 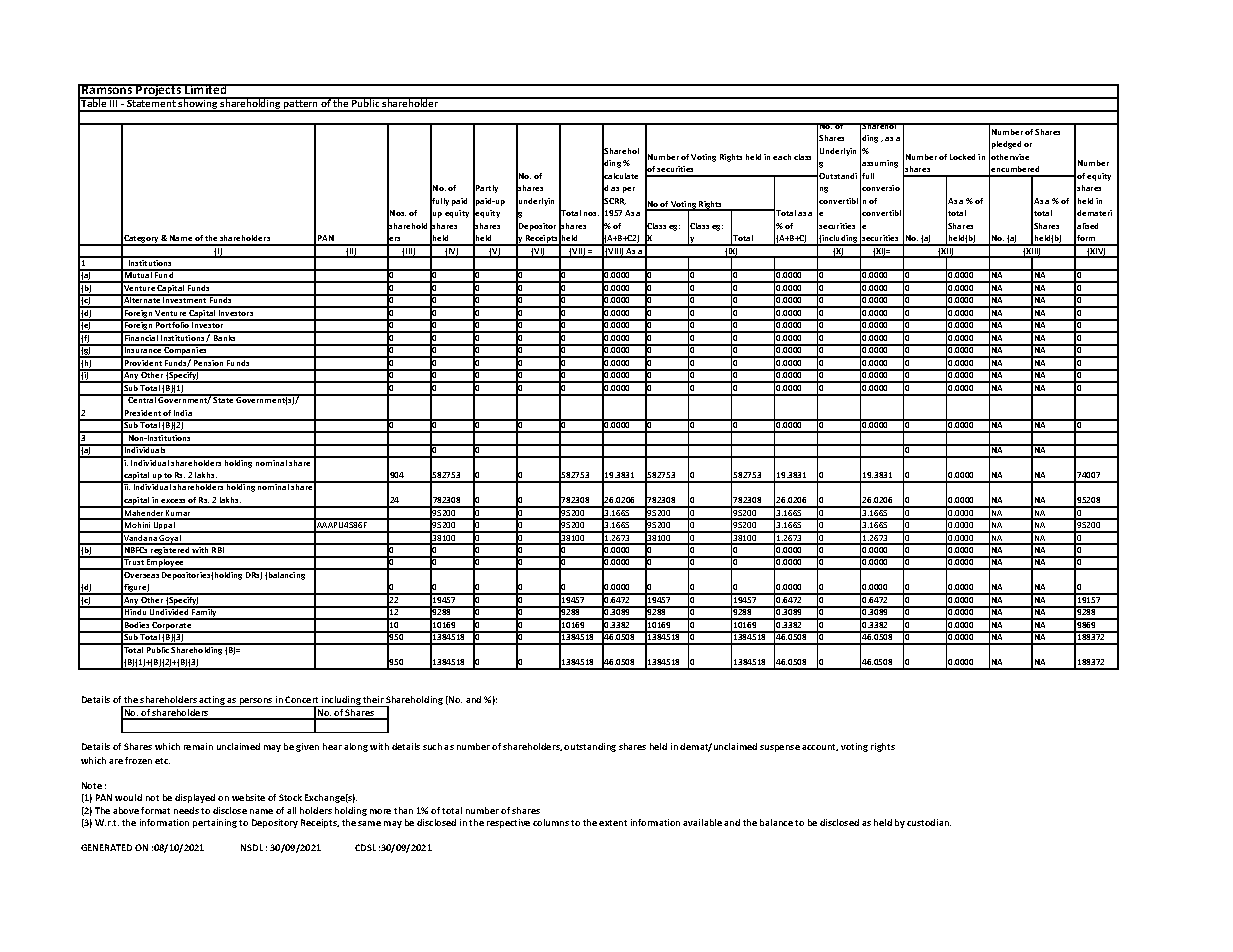 What do you see at coordinates (820, 747) in the page?
I see `account` at bounding box center [820, 747].
